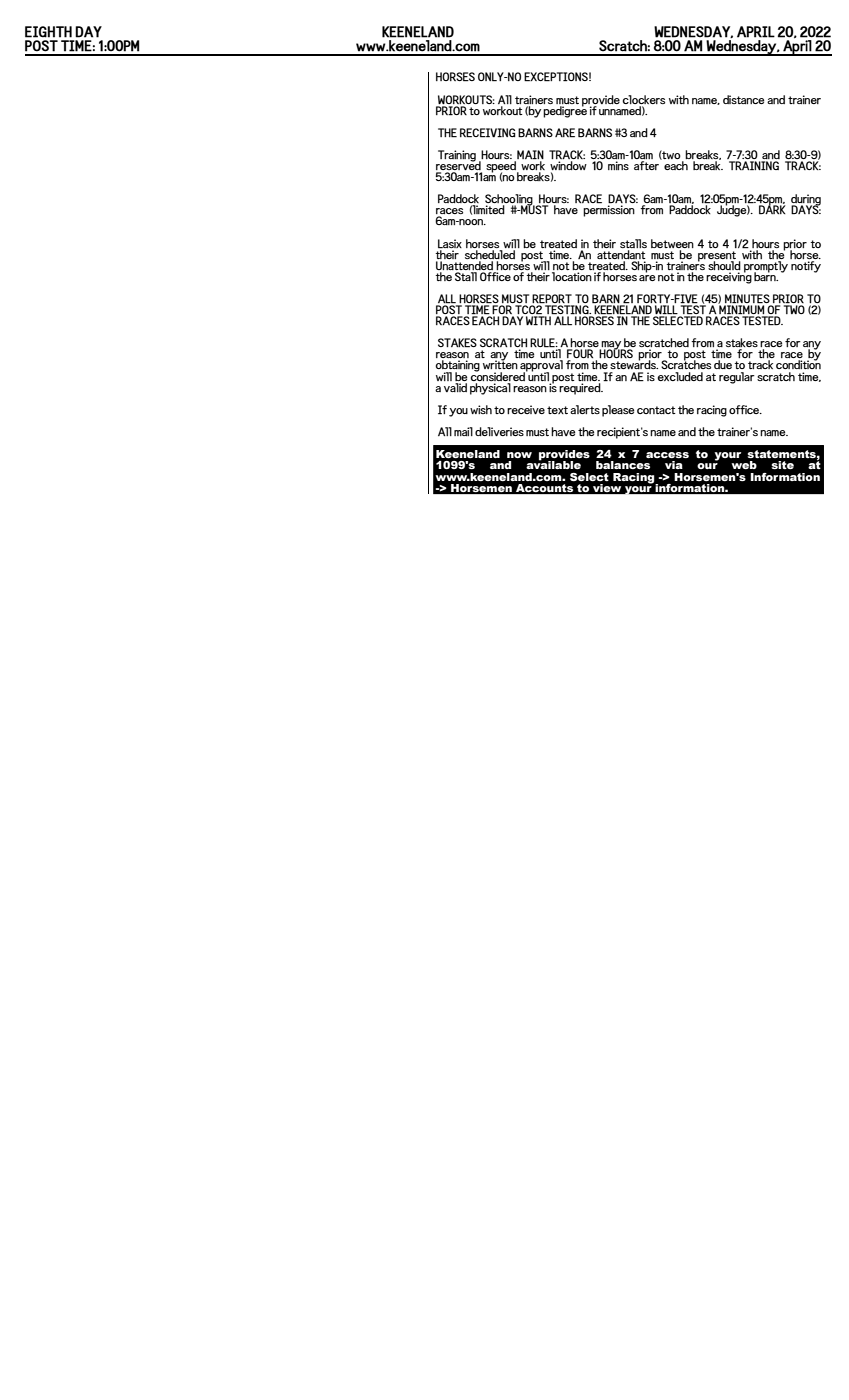 This screenshot has height=1400, width=849. What do you see at coordinates (481, 409) in the screenshot?
I see `wish` at bounding box center [481, 409].
